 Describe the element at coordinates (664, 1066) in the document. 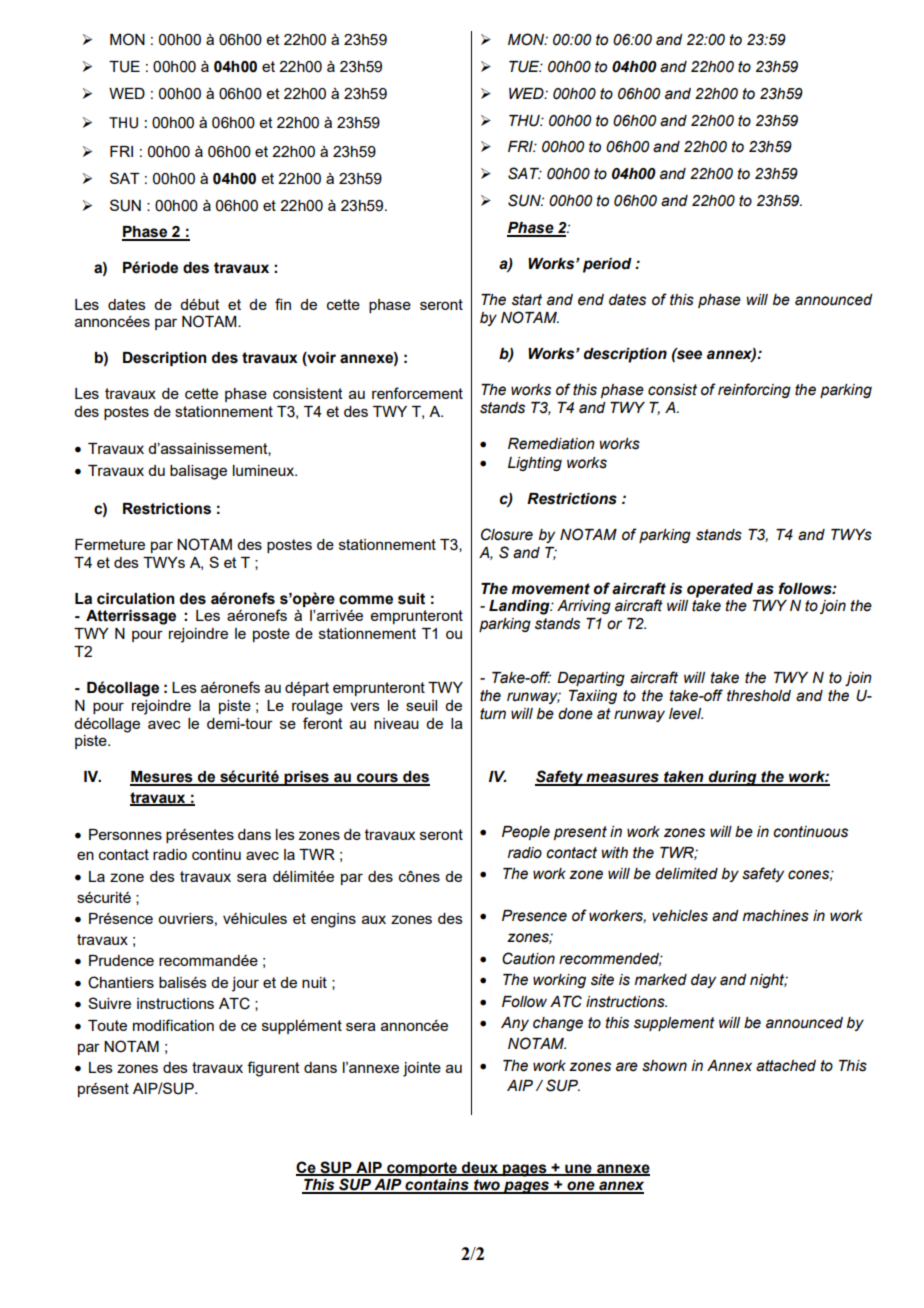

I see `shown` at that location.
